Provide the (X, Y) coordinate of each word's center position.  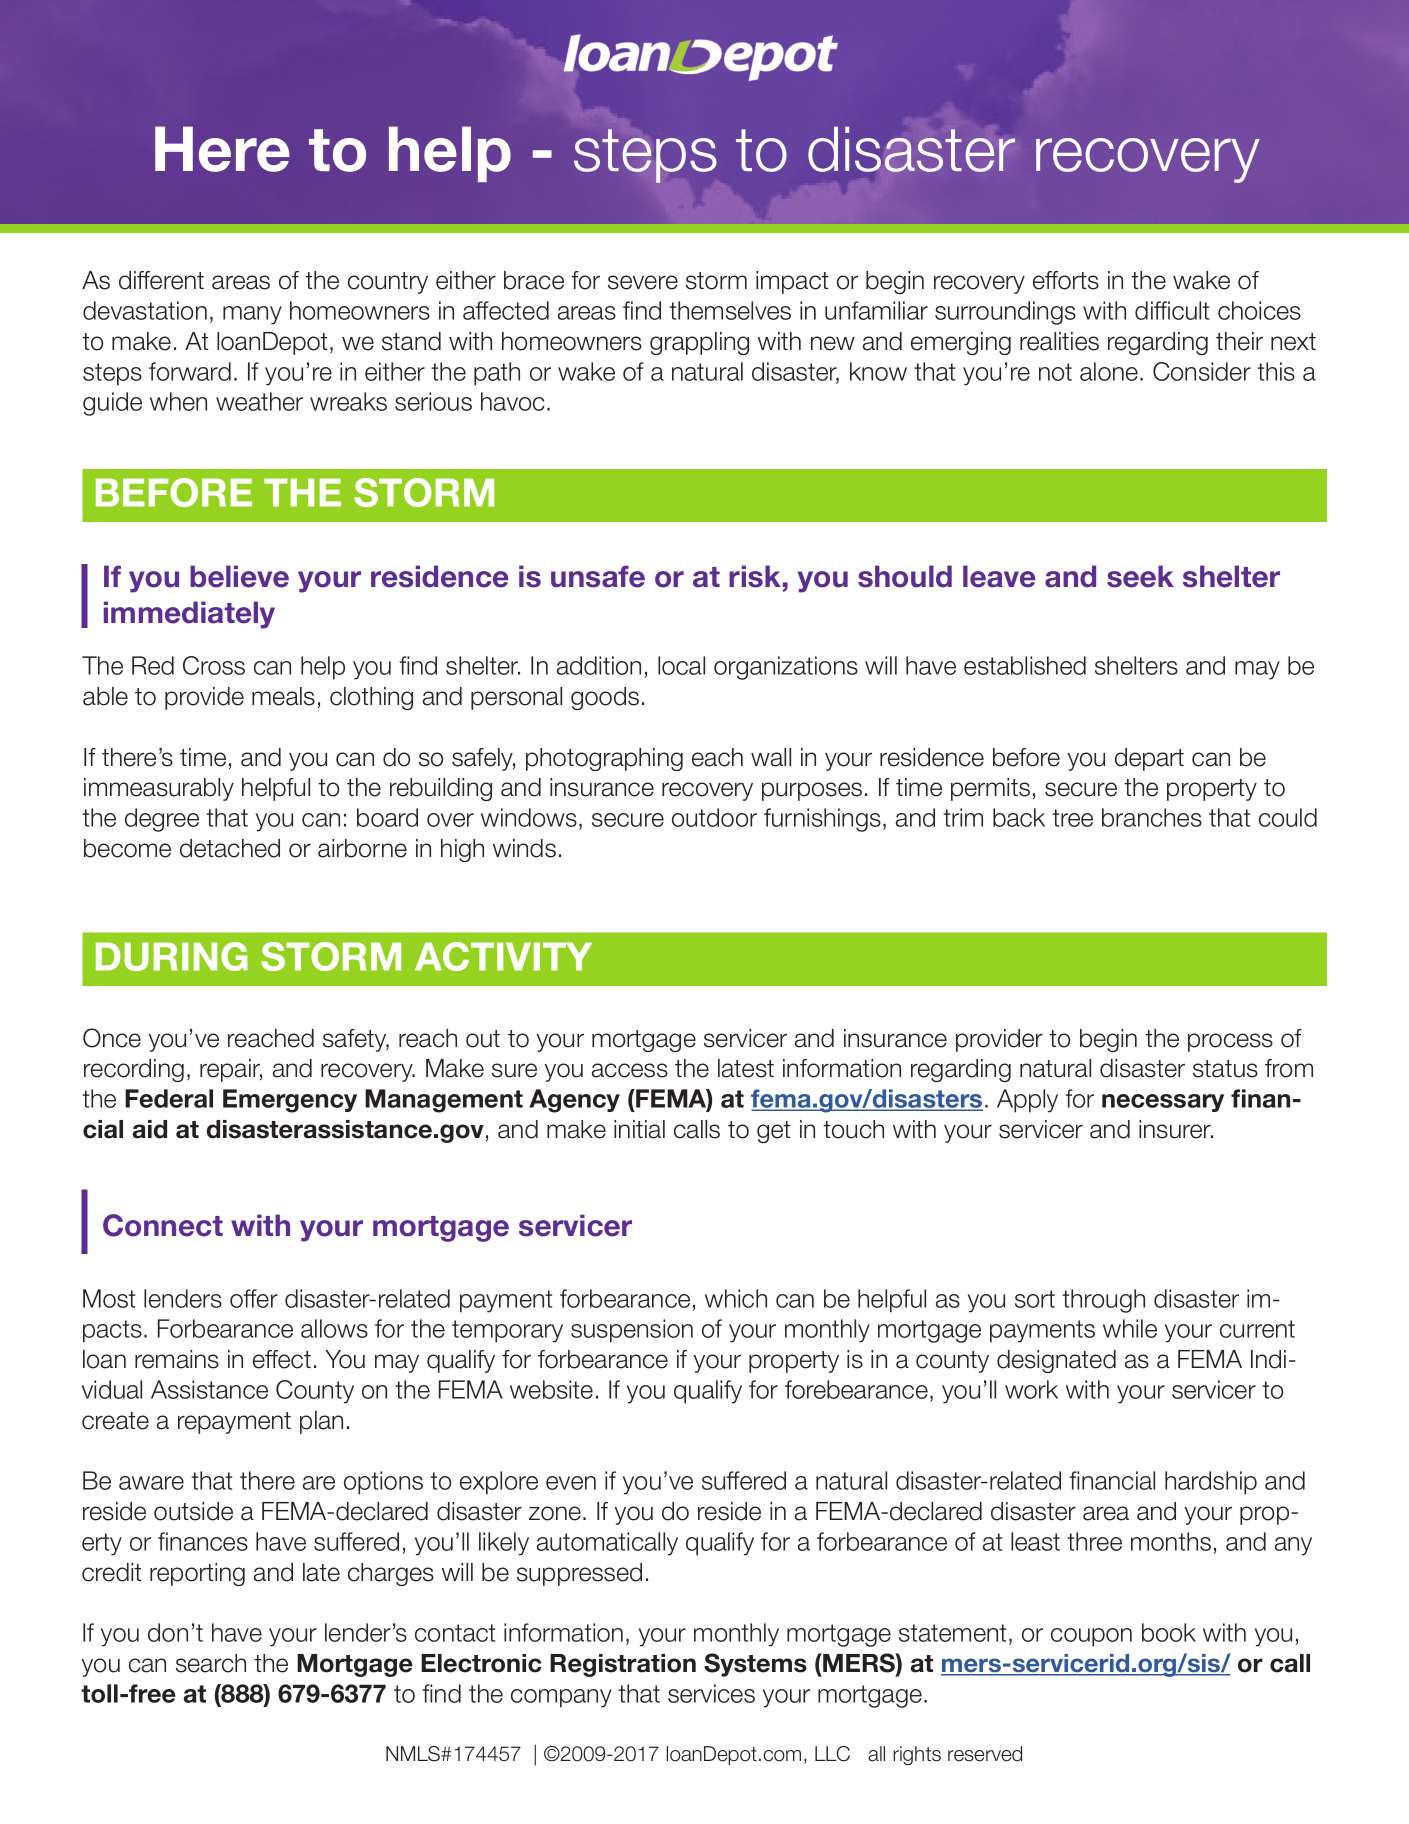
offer (254, 1298)
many (252, 315)
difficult (1172, 310)
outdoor (714, 817)
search (211, 1663)
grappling (699, 343)
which (736, 1298)
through (1103, 1301)
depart (1149, 759)
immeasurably (159, 789)
